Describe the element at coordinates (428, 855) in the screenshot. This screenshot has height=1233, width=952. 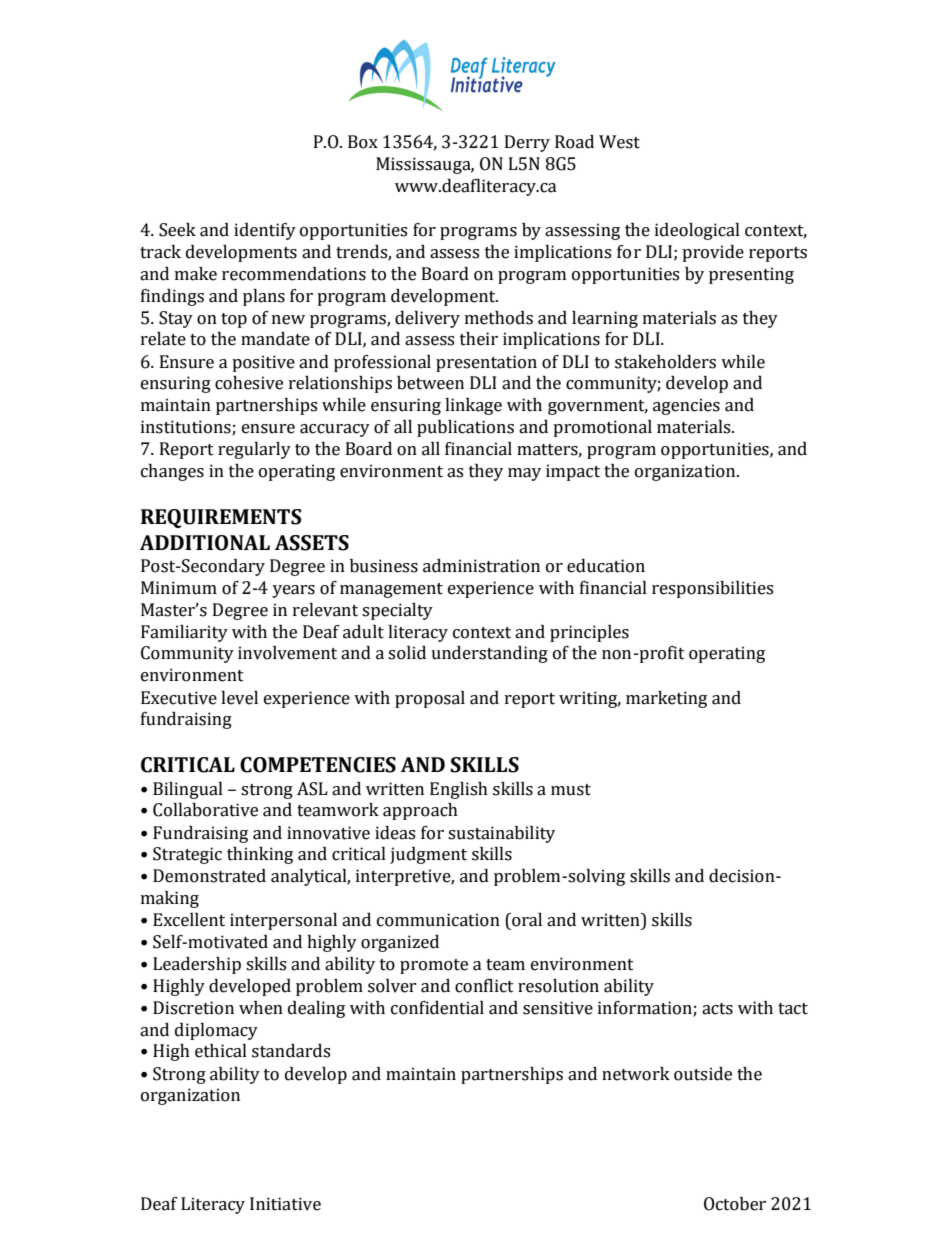
I see `judgment` at that location.
